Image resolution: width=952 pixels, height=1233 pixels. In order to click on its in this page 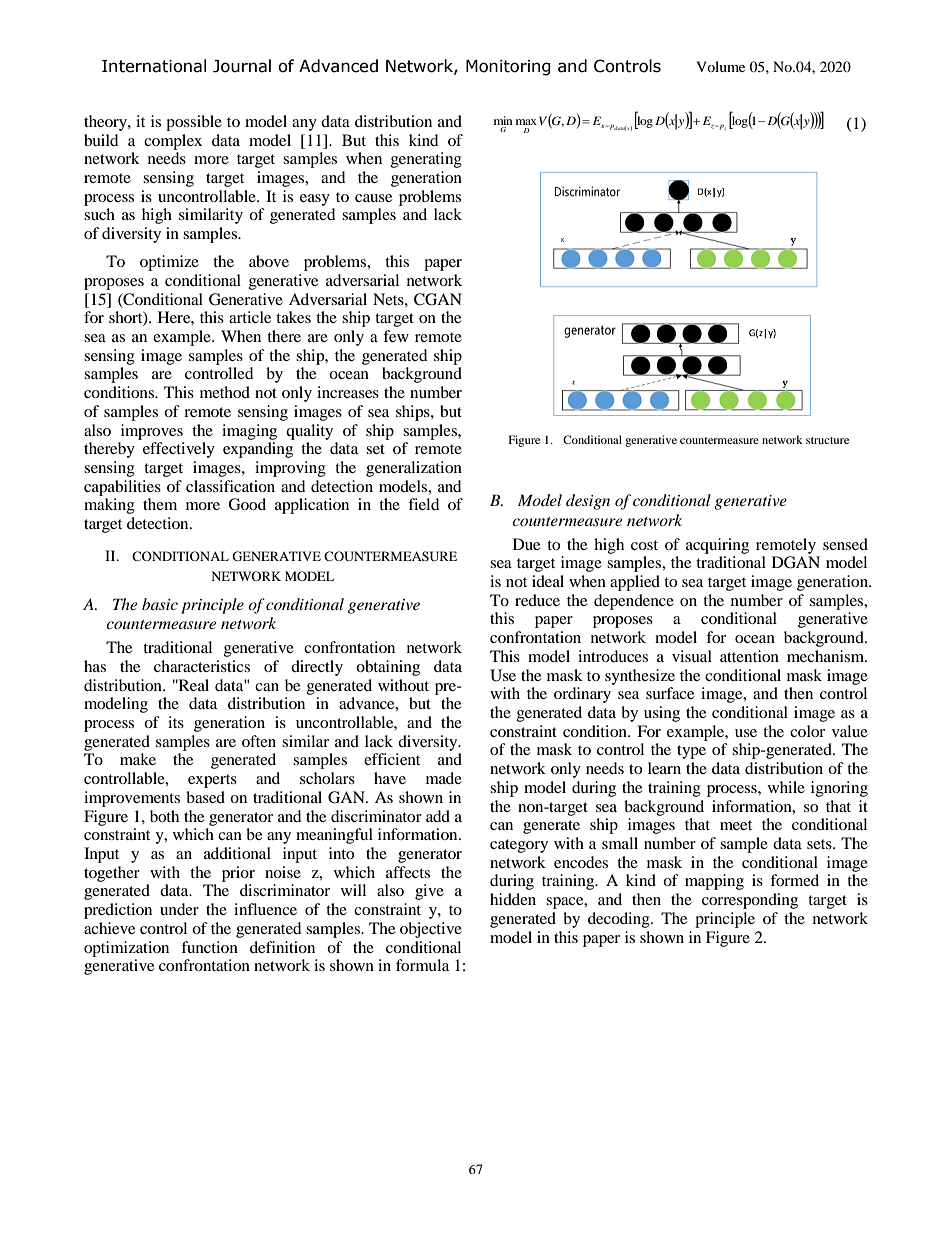, I will do `click(176, 722)`.
